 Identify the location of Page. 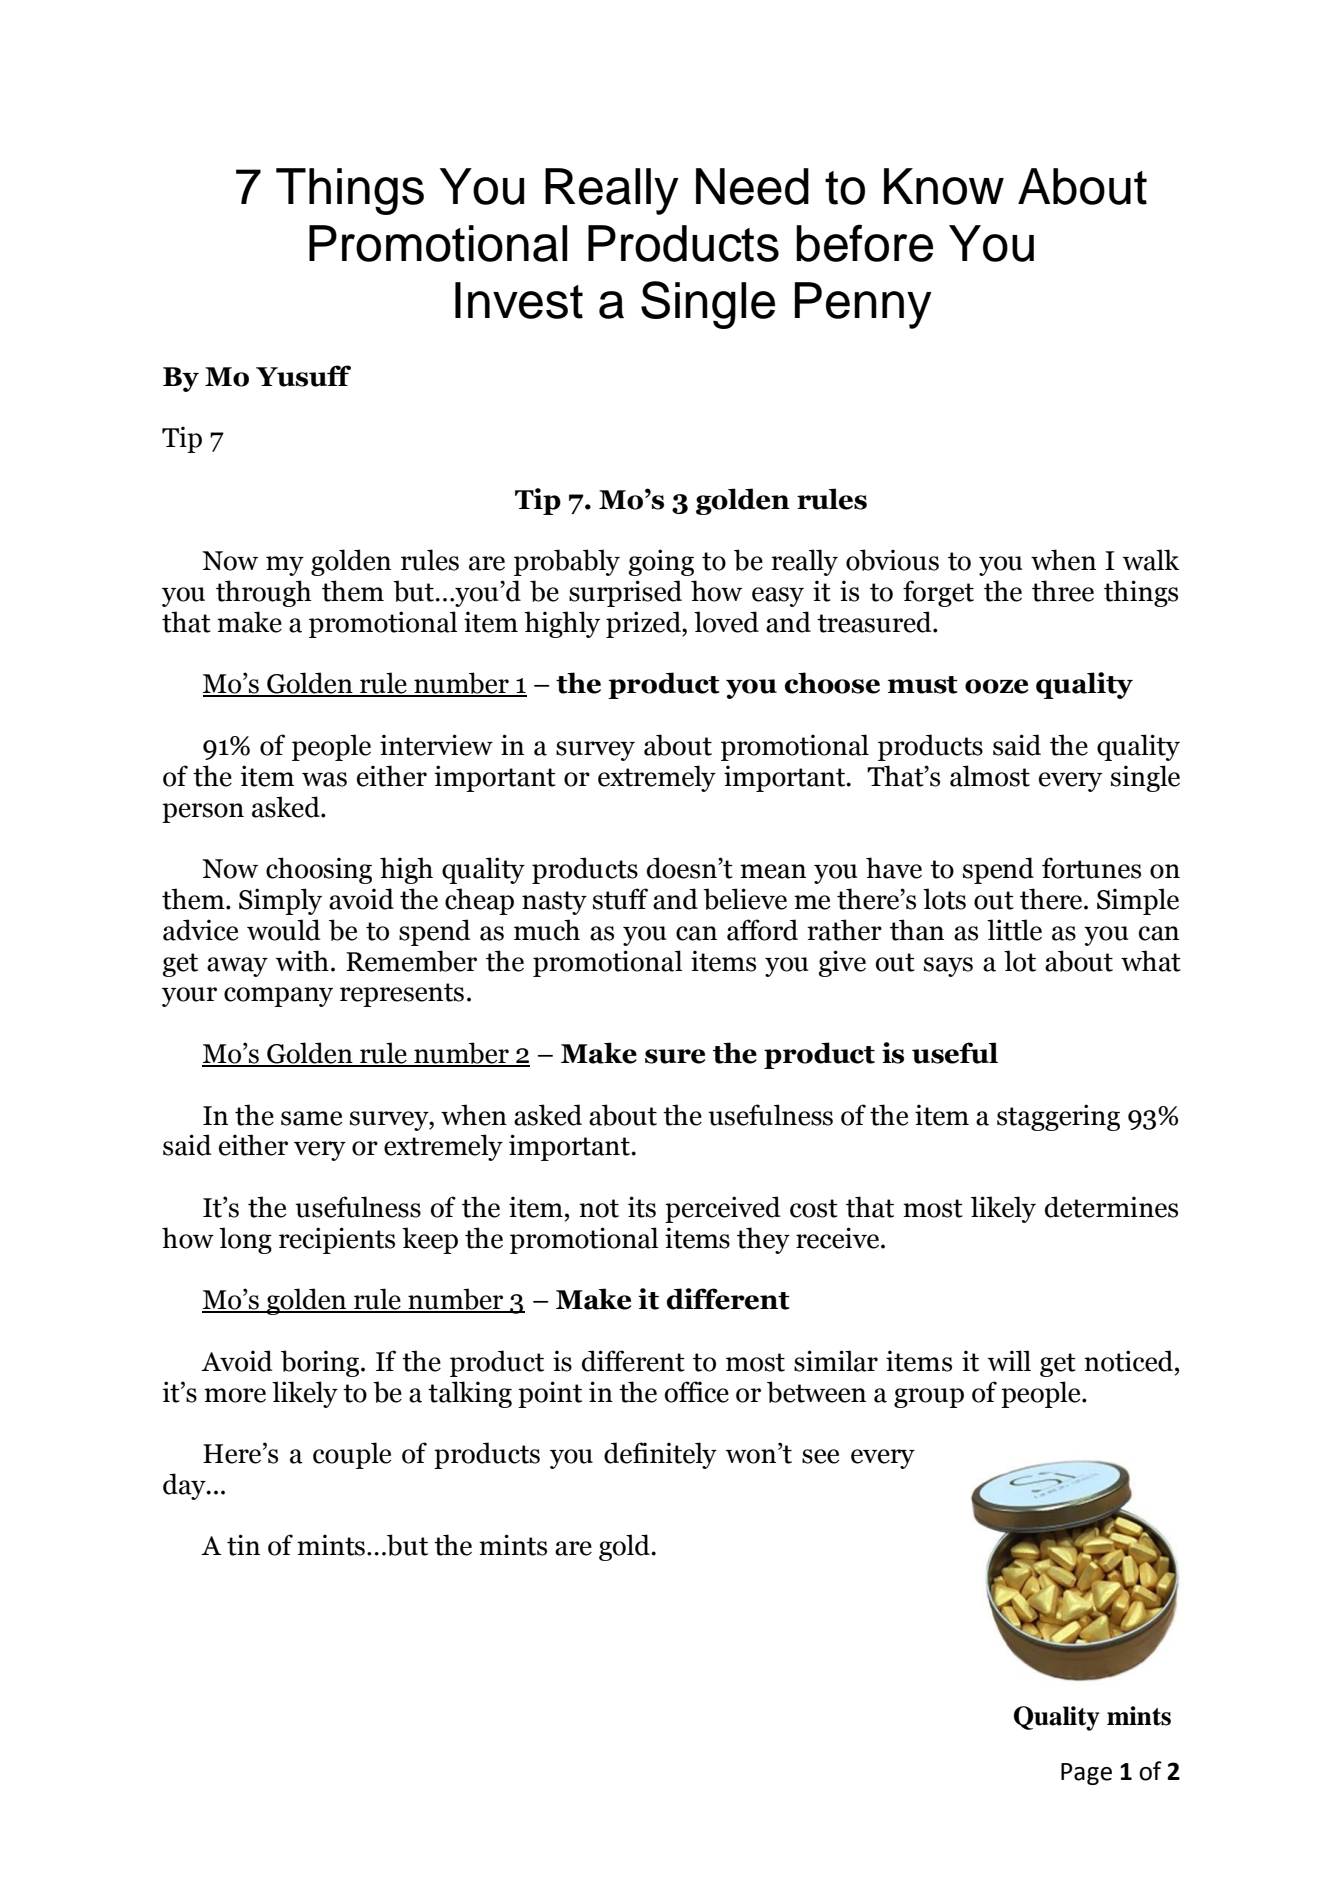
(1086, 1774).
